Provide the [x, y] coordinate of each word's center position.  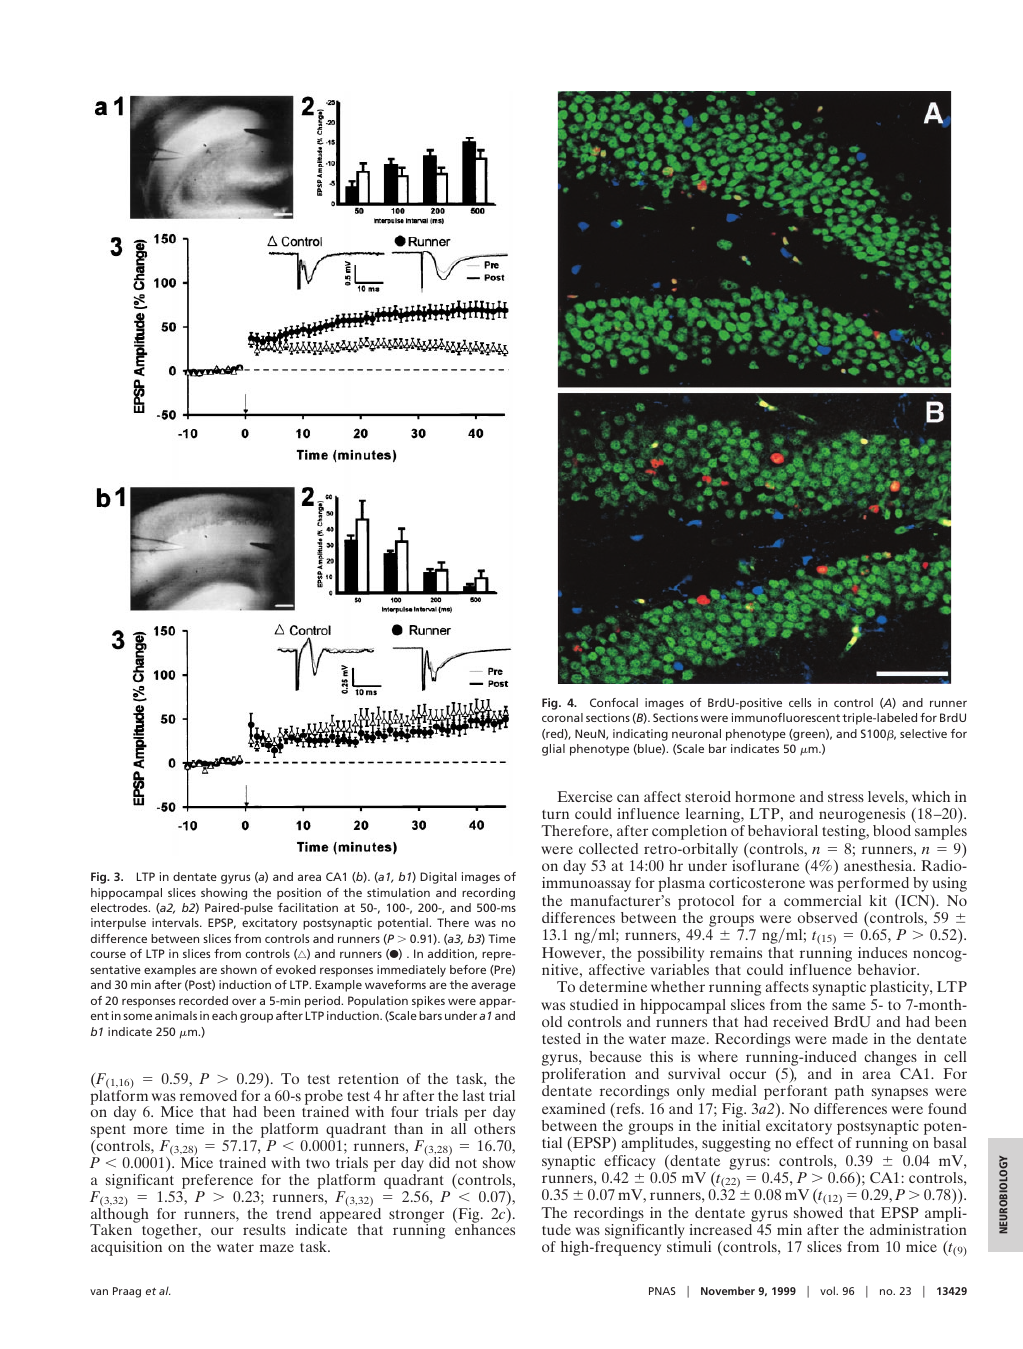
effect [814, 1142]
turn [555, 814]
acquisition [126, 1248]
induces [882, 952]
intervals [176, 922]
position [299, 894]
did [438, 1161]
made [850, 1038]
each [224, 1015]
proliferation [584, 1077]
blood [892, 830]
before [468, 969]
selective [923, 733]
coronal [562, 717]
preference [217, 1181]
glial [553, 750]
